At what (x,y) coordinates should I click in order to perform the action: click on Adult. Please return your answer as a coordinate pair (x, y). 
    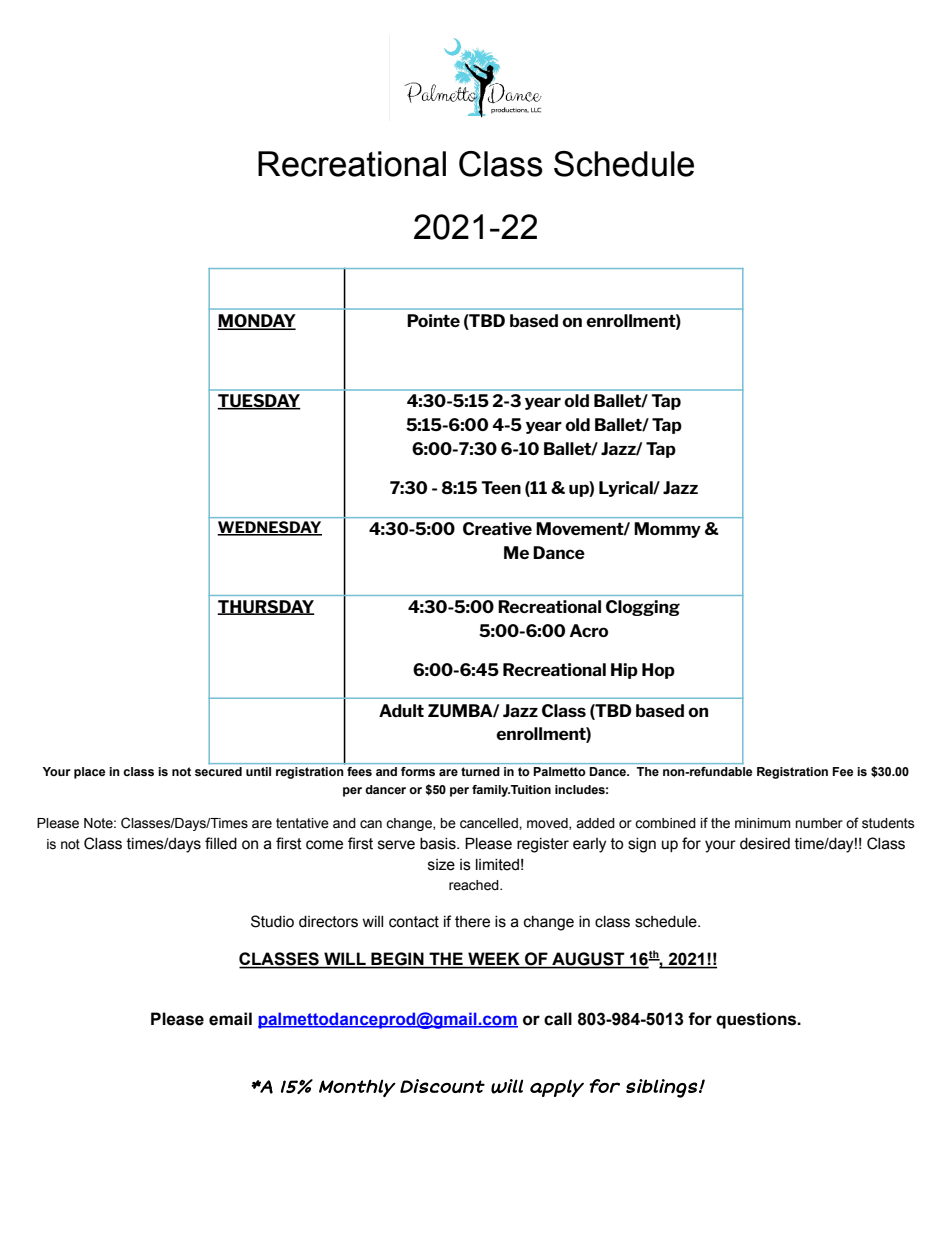
    Looking at the image, I should click on (401, 710).
